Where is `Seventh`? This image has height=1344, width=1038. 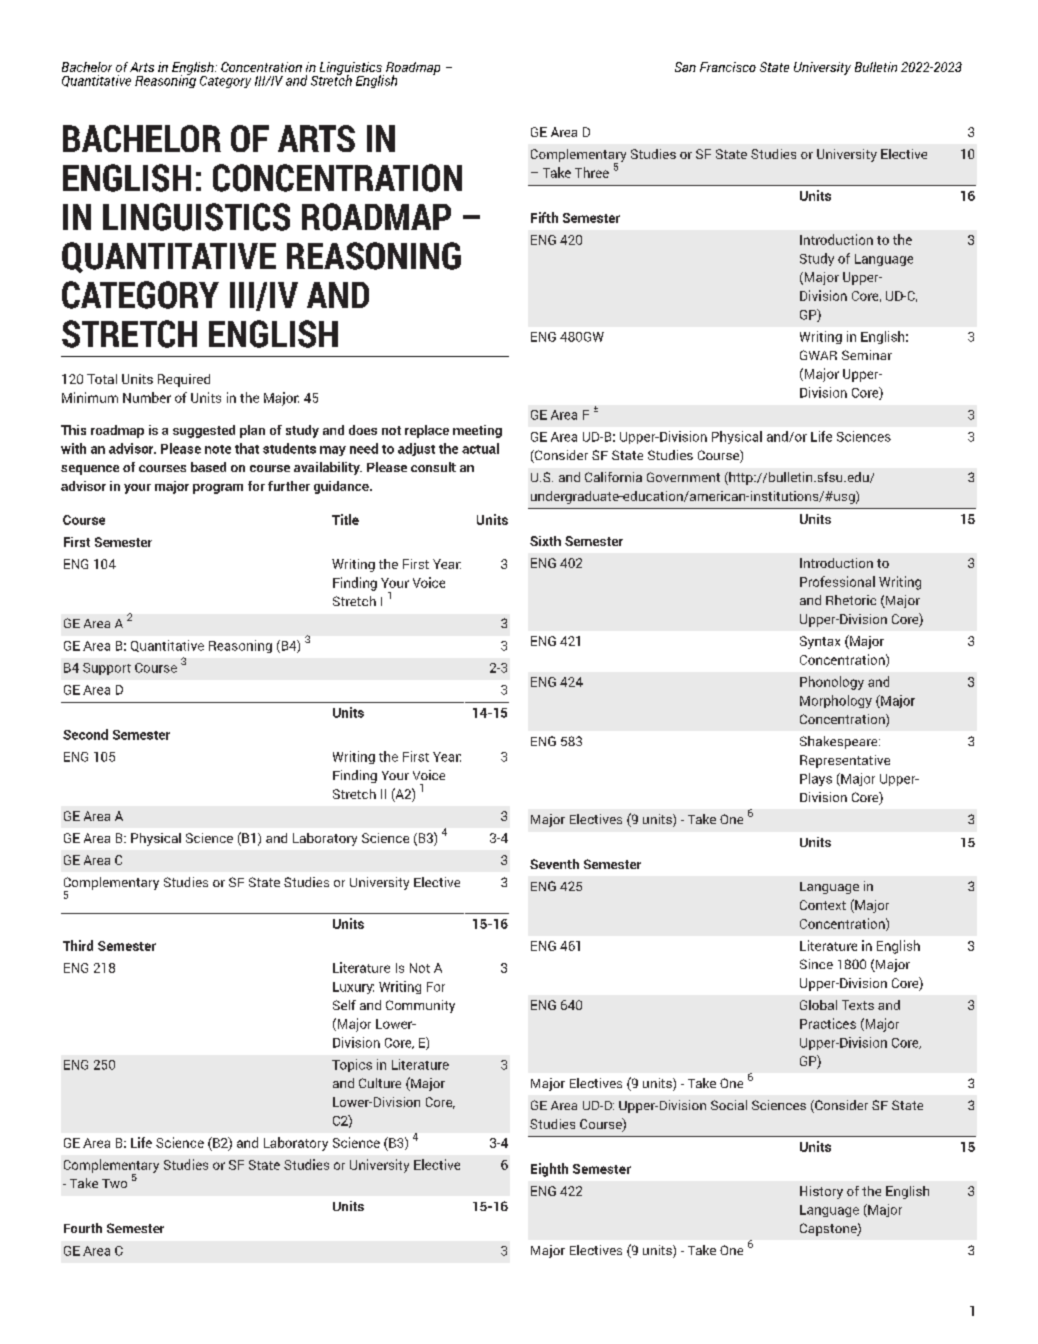
Seventh is located at coordinates (554, 864).
